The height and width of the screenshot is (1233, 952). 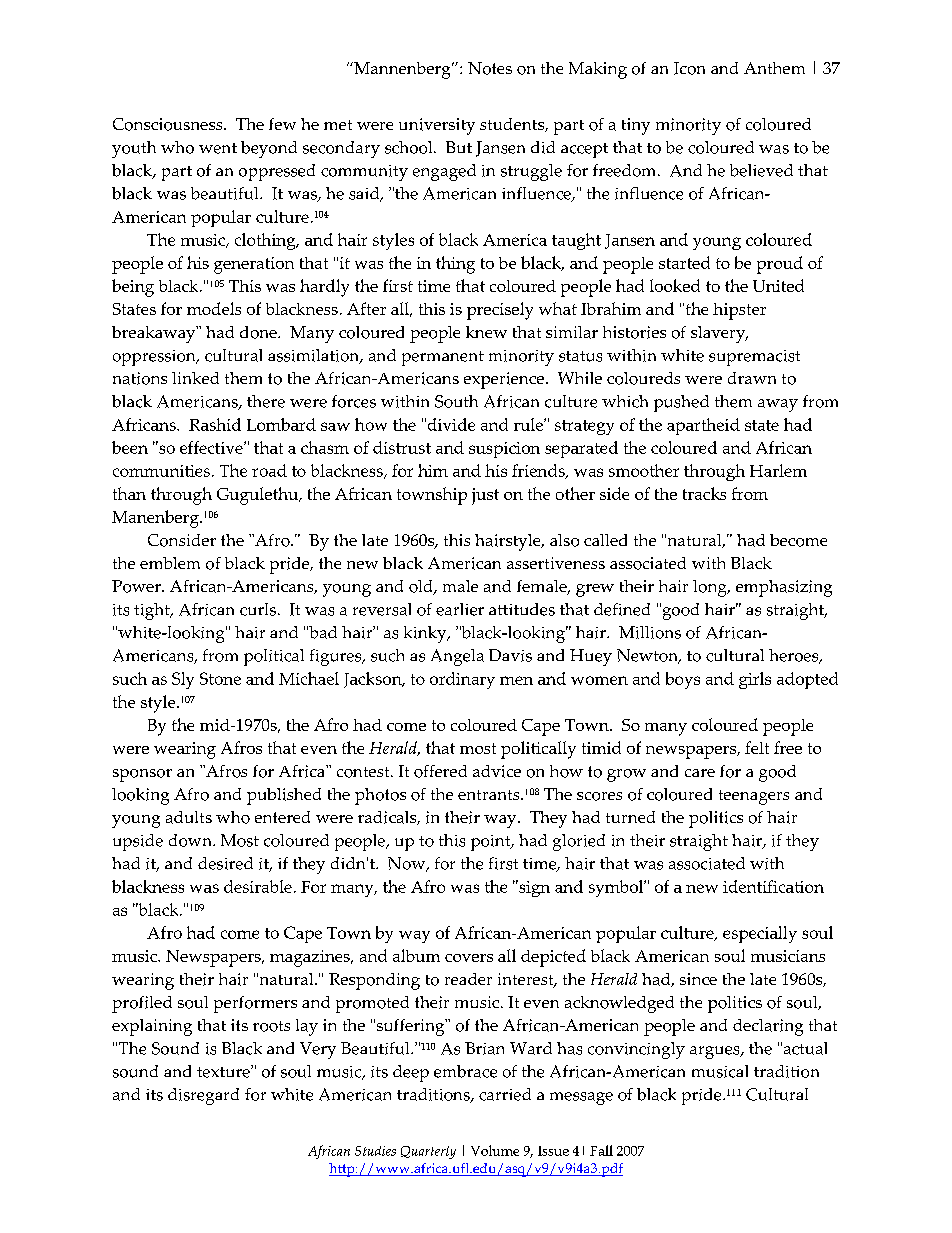 I want to click on Icon, so click(x=689, y=68).
